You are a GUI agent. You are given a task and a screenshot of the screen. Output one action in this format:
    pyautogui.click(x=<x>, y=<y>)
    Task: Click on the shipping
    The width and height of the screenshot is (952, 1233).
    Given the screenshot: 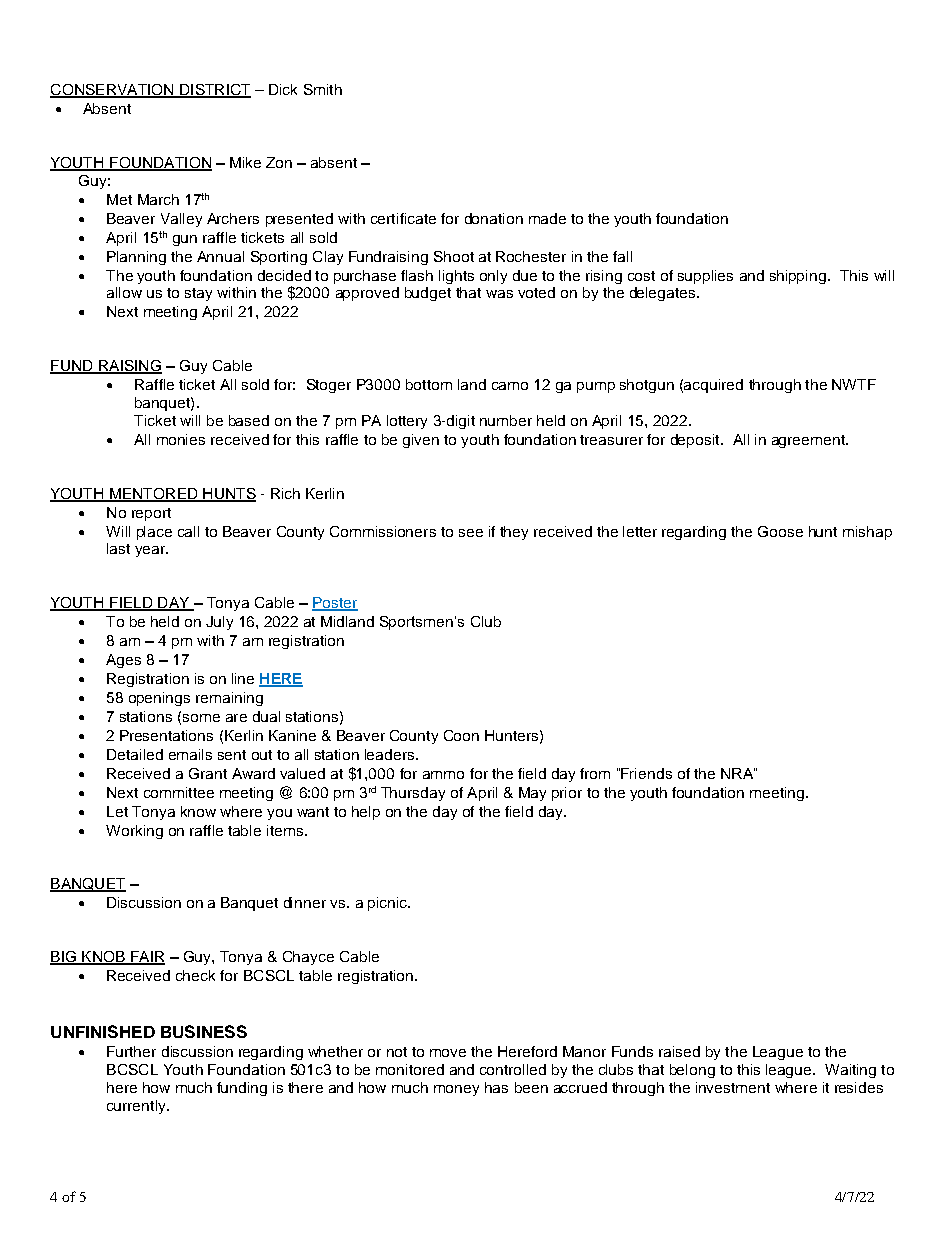 What is the action you would take?
    pyautogui.click(x=798, y=277)
